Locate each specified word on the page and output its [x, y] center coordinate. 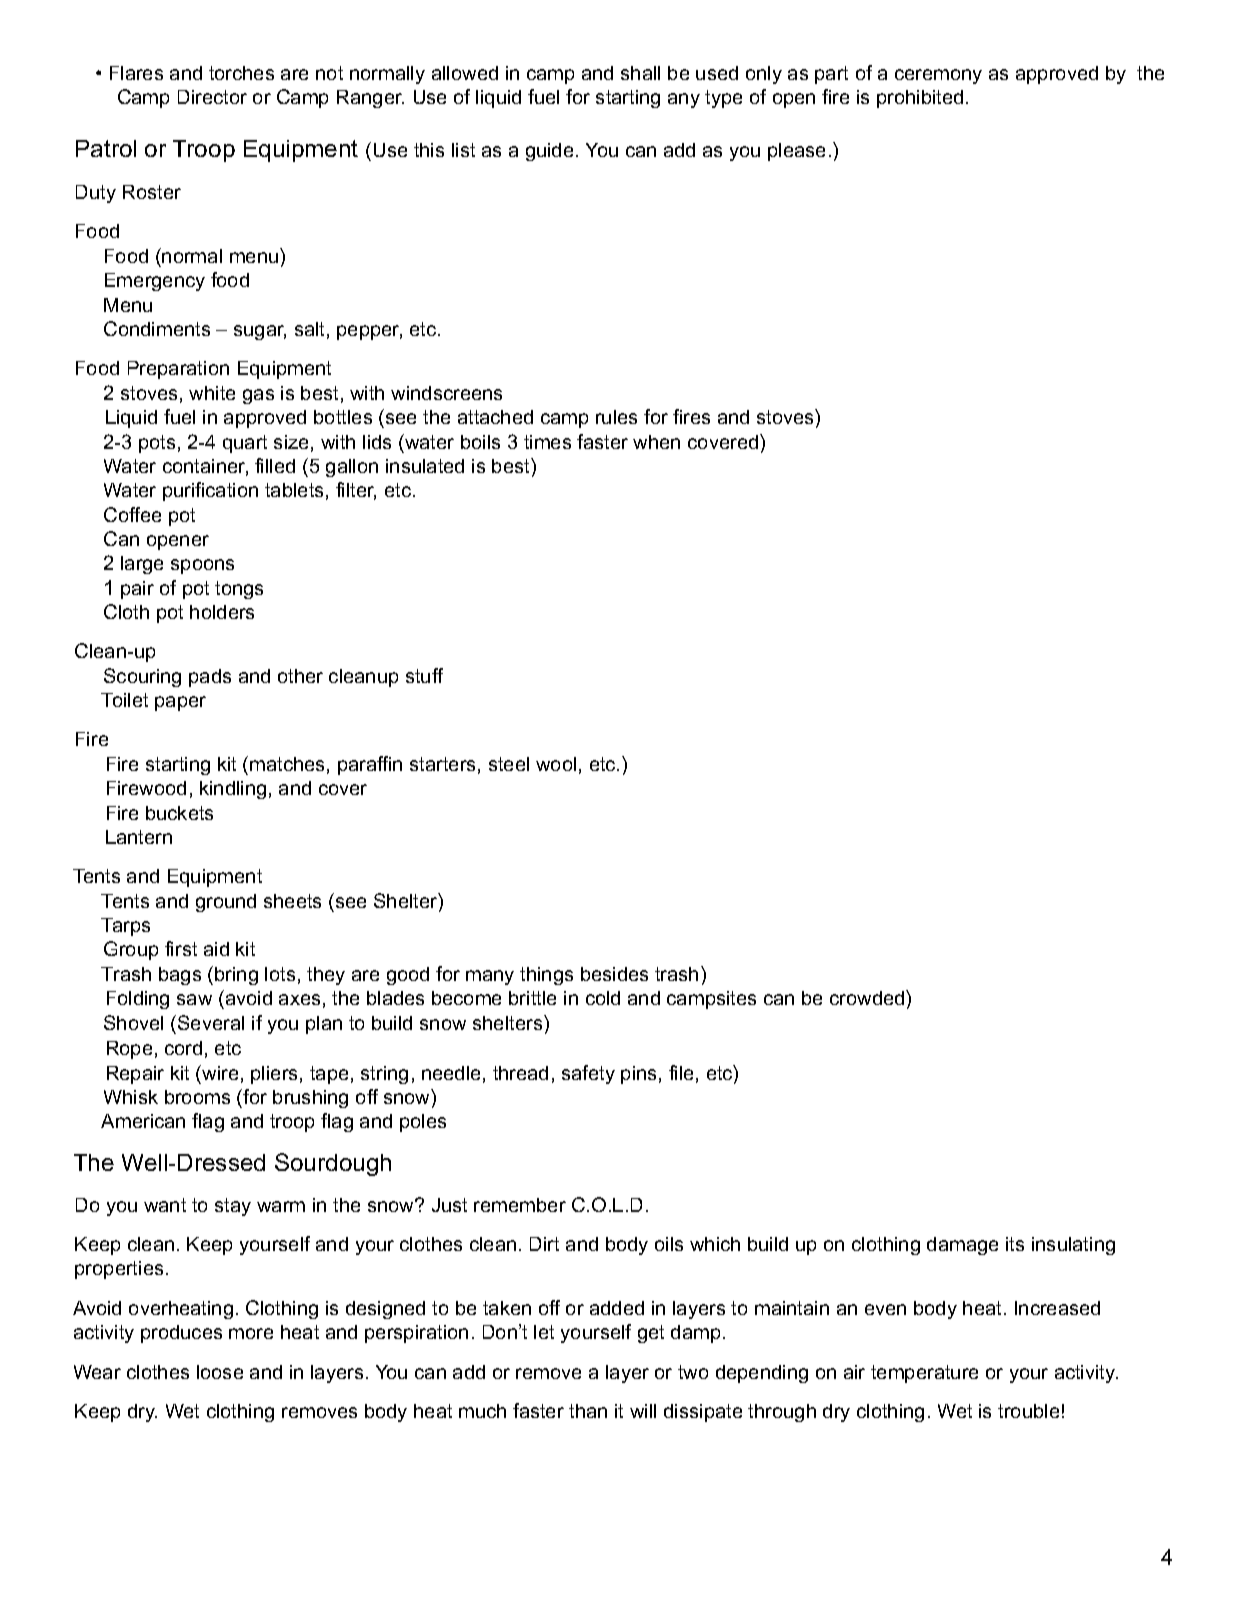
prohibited [920, 99]
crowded [868, 997]
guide [549, 152]
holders [222, 612]
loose [220, 1372]
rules [616, 417]
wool [556, 764]
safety [588, 1074]
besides [614, 974]
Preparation [178, 370]
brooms [197, 1097]
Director [212, 97]
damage [962, 1246]
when [656, 442]
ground [226, 903]
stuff [424, 675]
